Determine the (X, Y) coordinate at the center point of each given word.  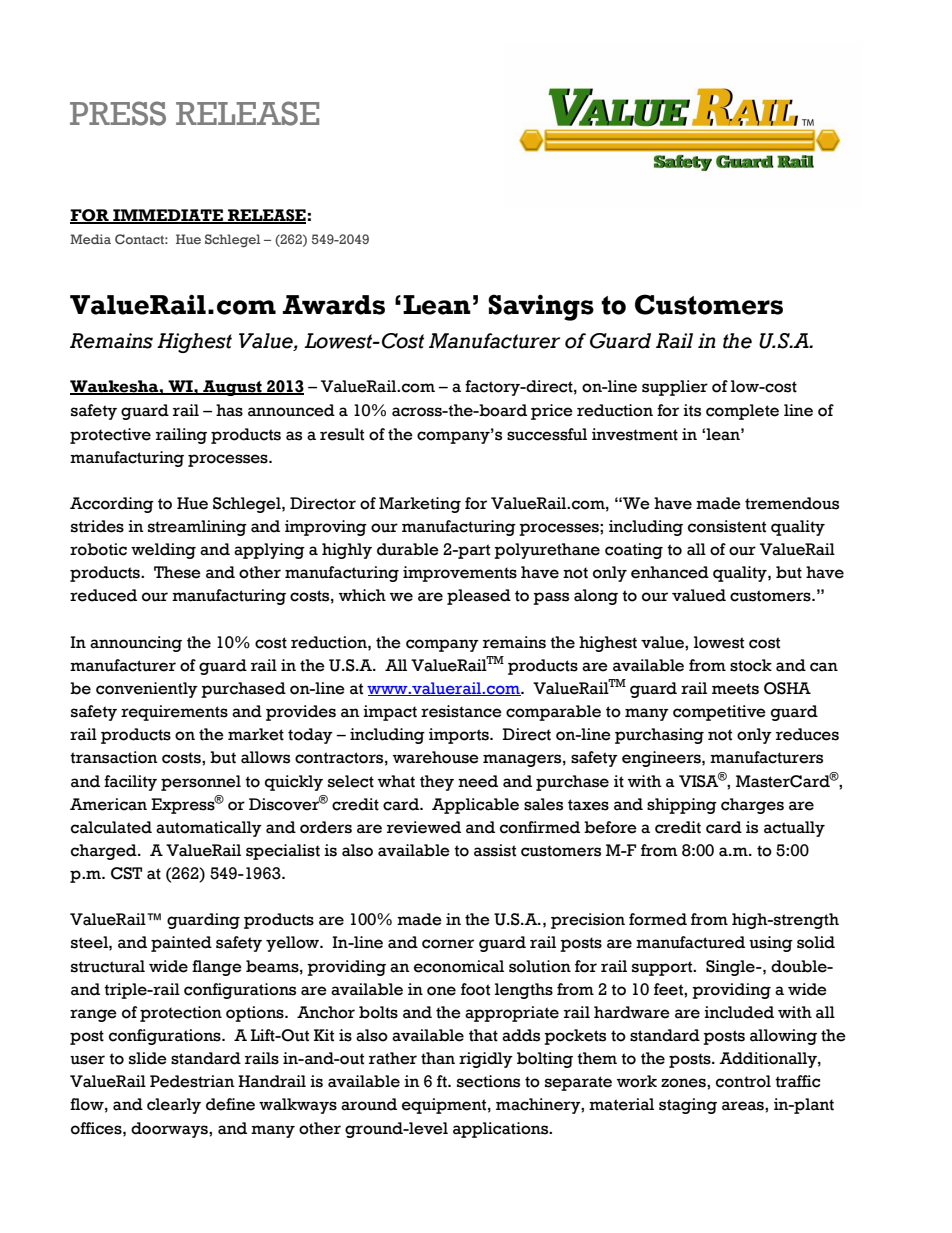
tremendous (792, 503)
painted (181, 944)
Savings (541, 307)
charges (752, 806)
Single (731, 968)
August (232, 388)
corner (448, 944)
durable (408, 549)
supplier (675, 388)
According (112, 505)
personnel (201, 783)
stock (751, 665)
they (437, 783)
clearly (174, 1106)
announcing (136, 644)
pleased (479, 597)
